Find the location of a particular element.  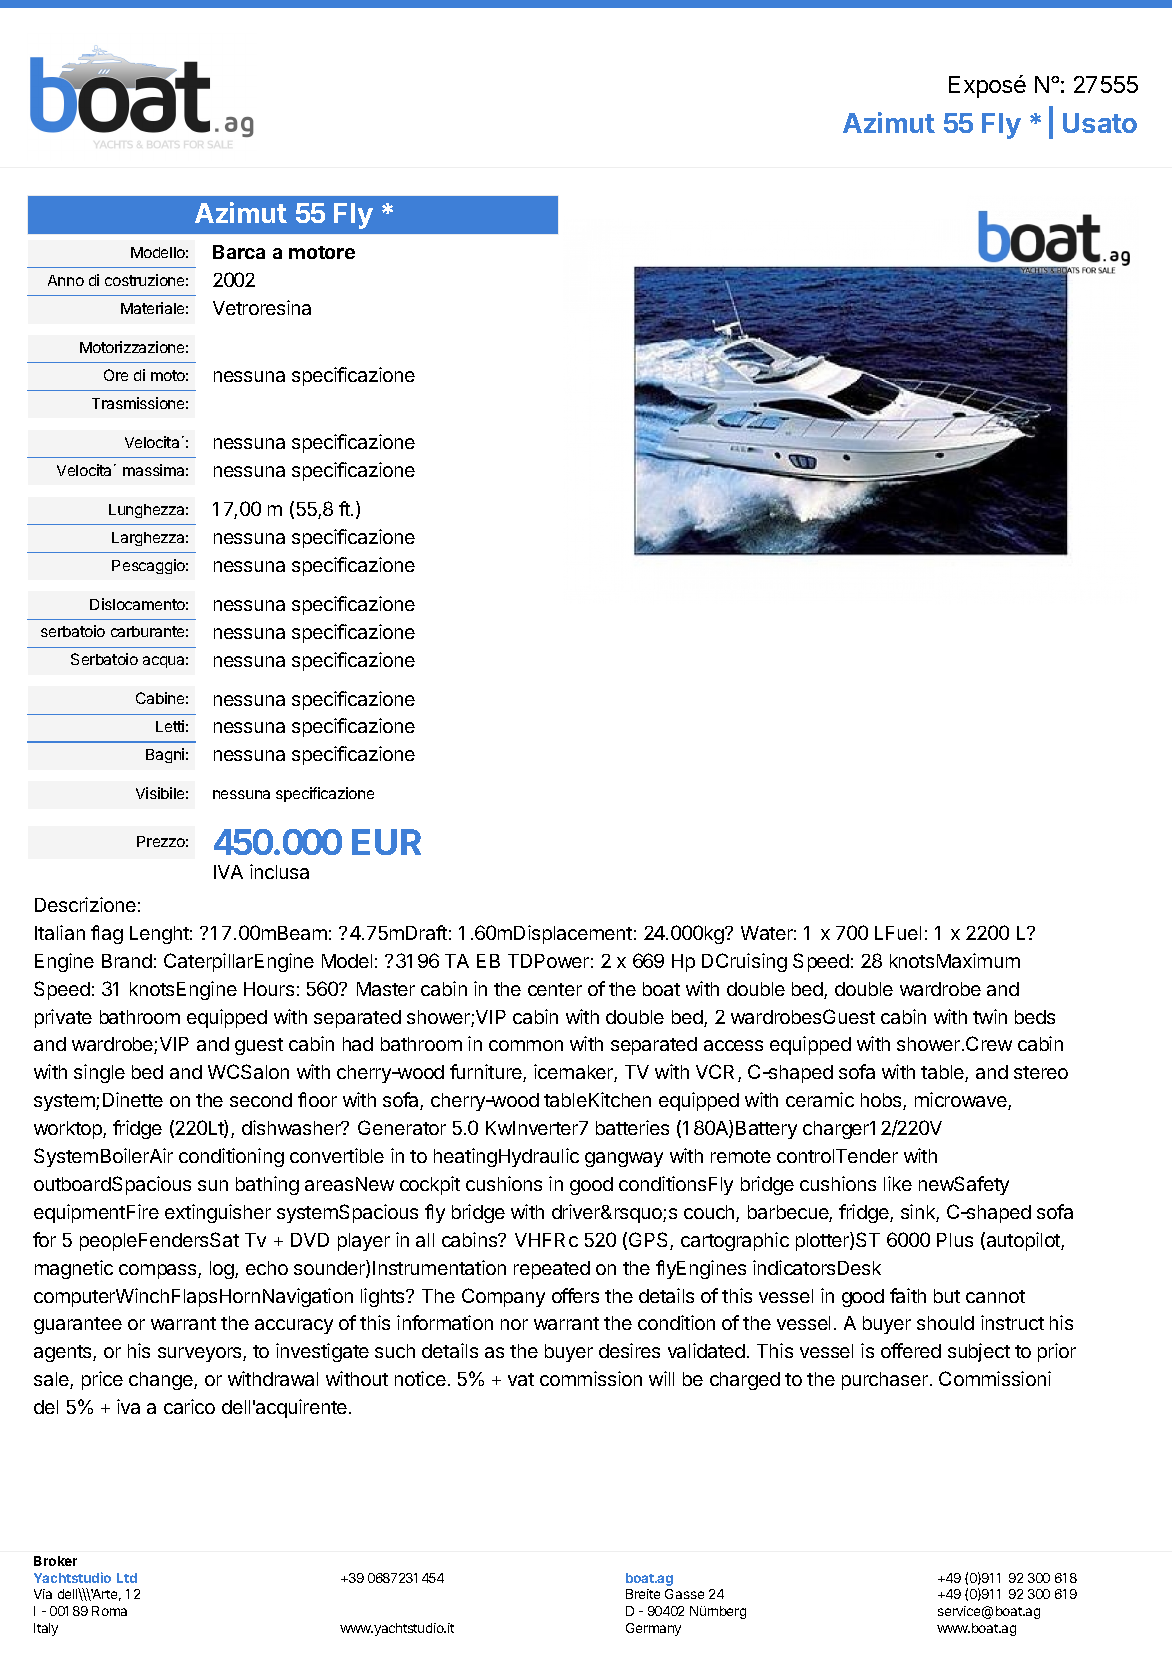

EUR is located at coordinates (386, 842).
